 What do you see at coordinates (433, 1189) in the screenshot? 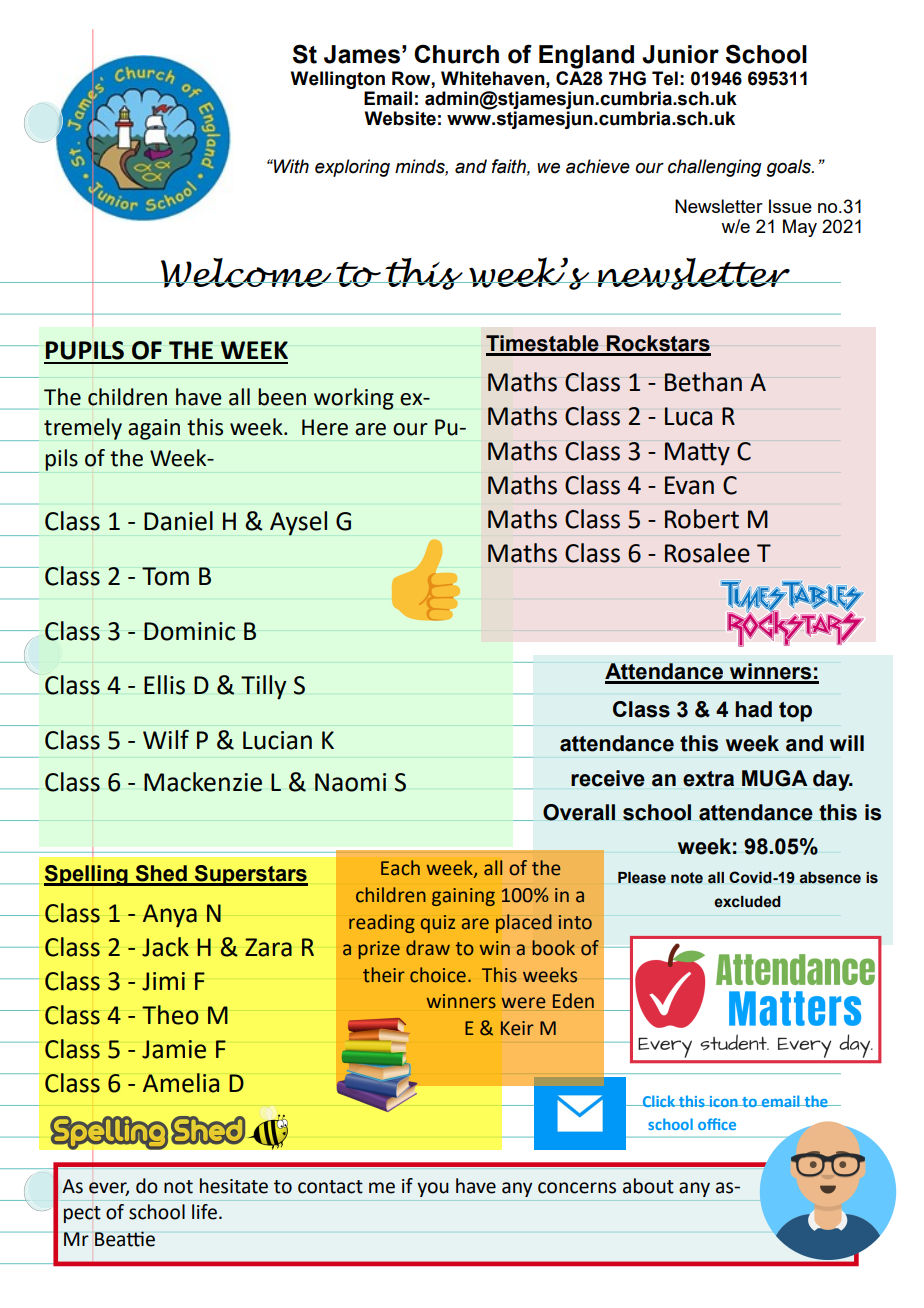
I see `you` at bounding box center [433, 1189].
